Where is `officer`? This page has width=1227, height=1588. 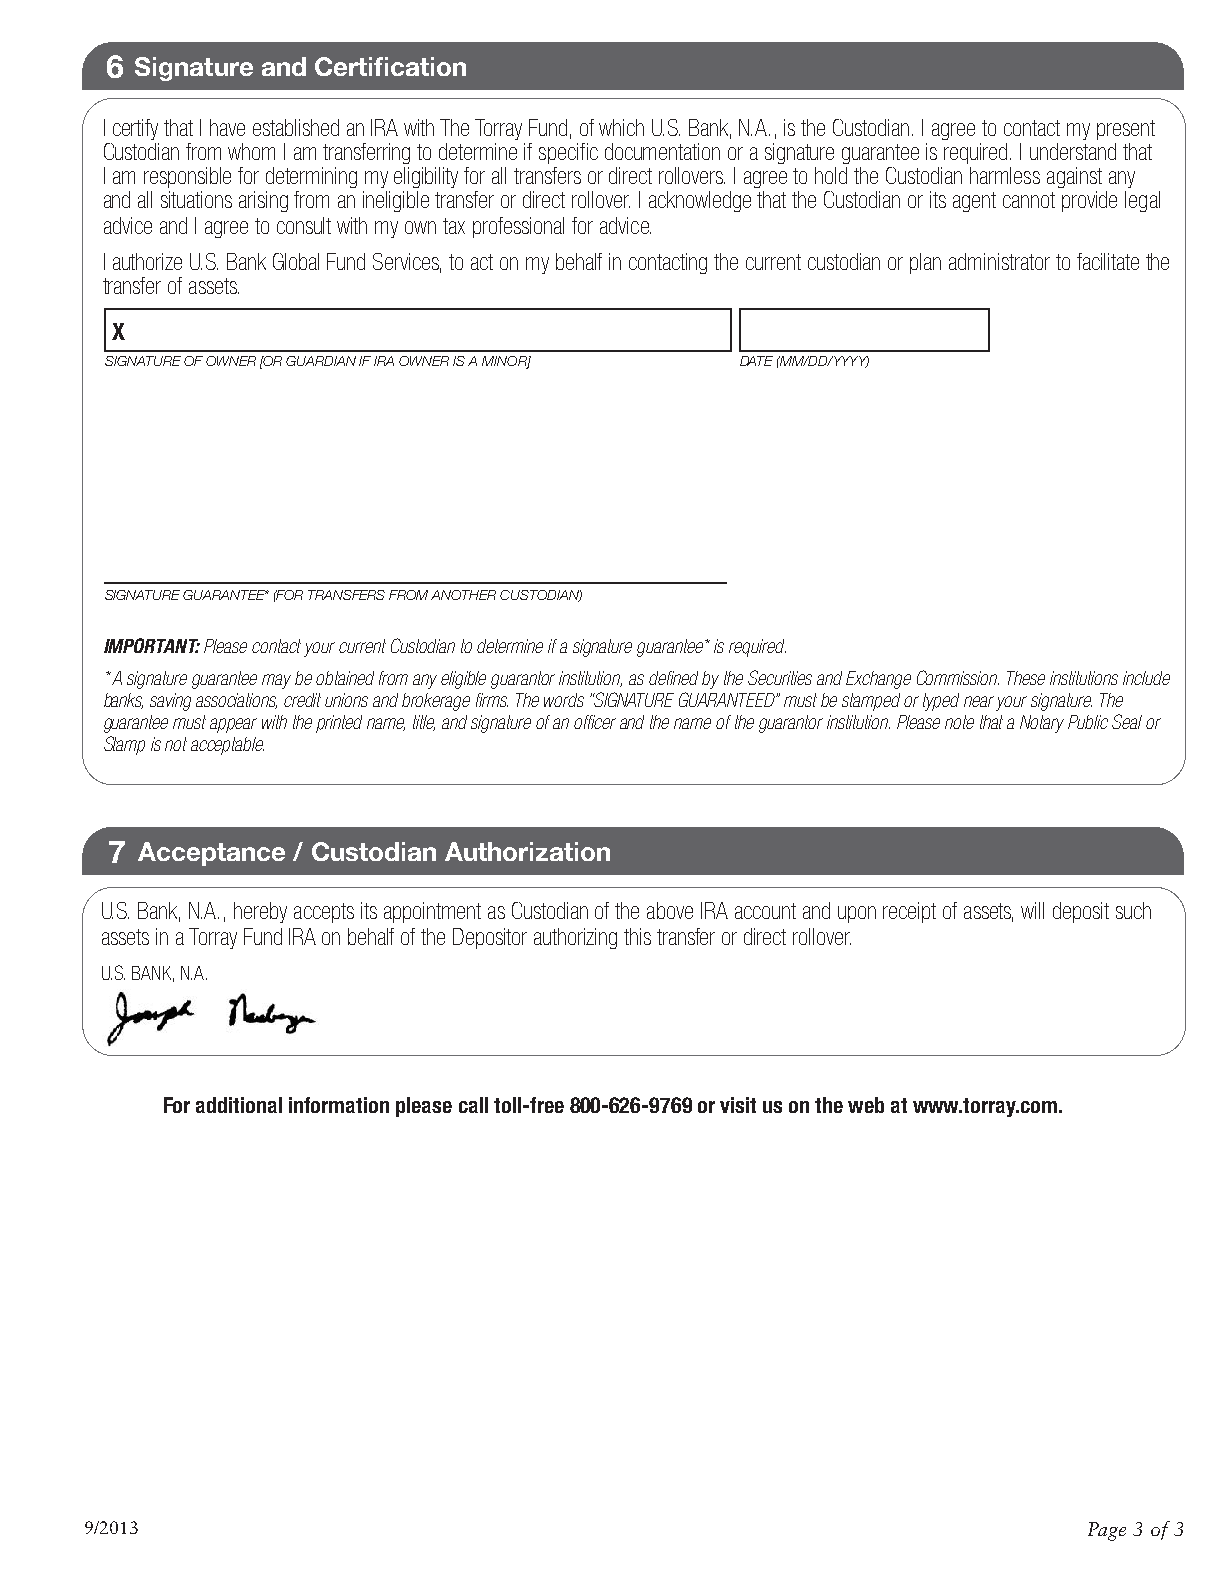
officer is located at coordinates (595, 722).
